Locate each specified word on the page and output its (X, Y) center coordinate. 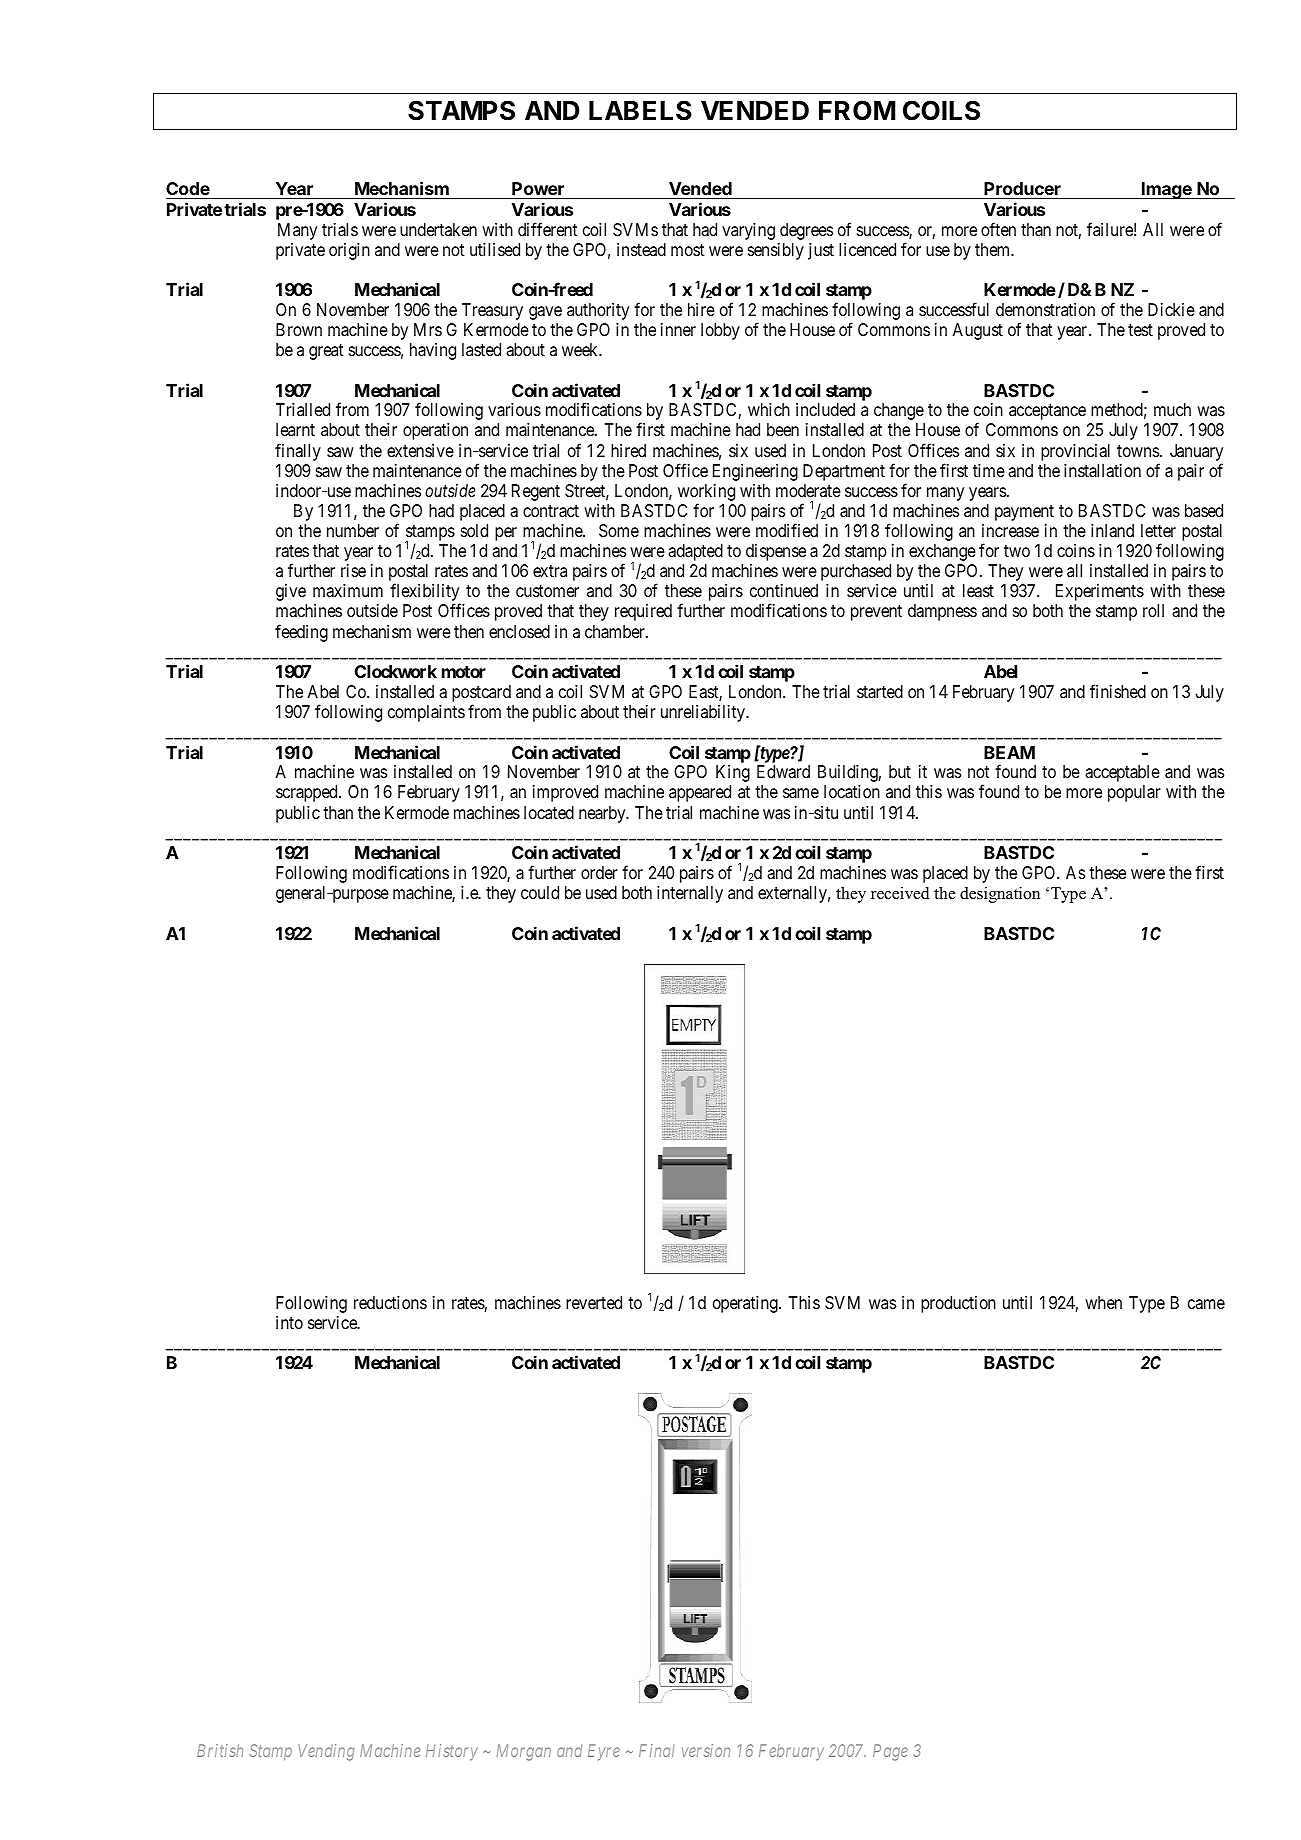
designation (1000, 895)
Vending (326, 1752)
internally (690, 894)
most (688, 250)
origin (349, 251)
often (998, 229)
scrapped (308, 793)
